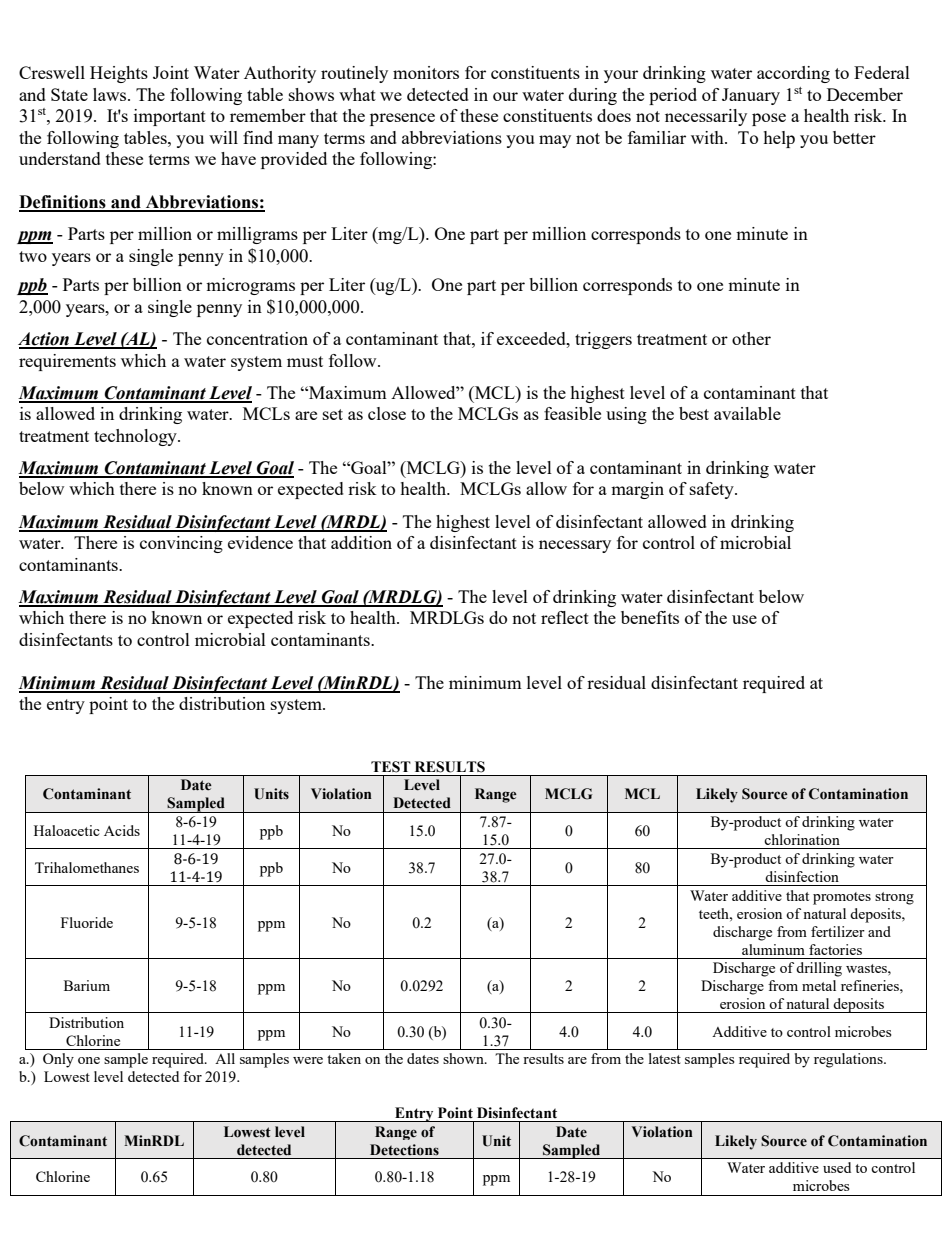 Image resolution: width=952 pixels, height=1233 pixels. Describe the element at coordinates (404, 1150) in the image. I see `Detections` at that location.
